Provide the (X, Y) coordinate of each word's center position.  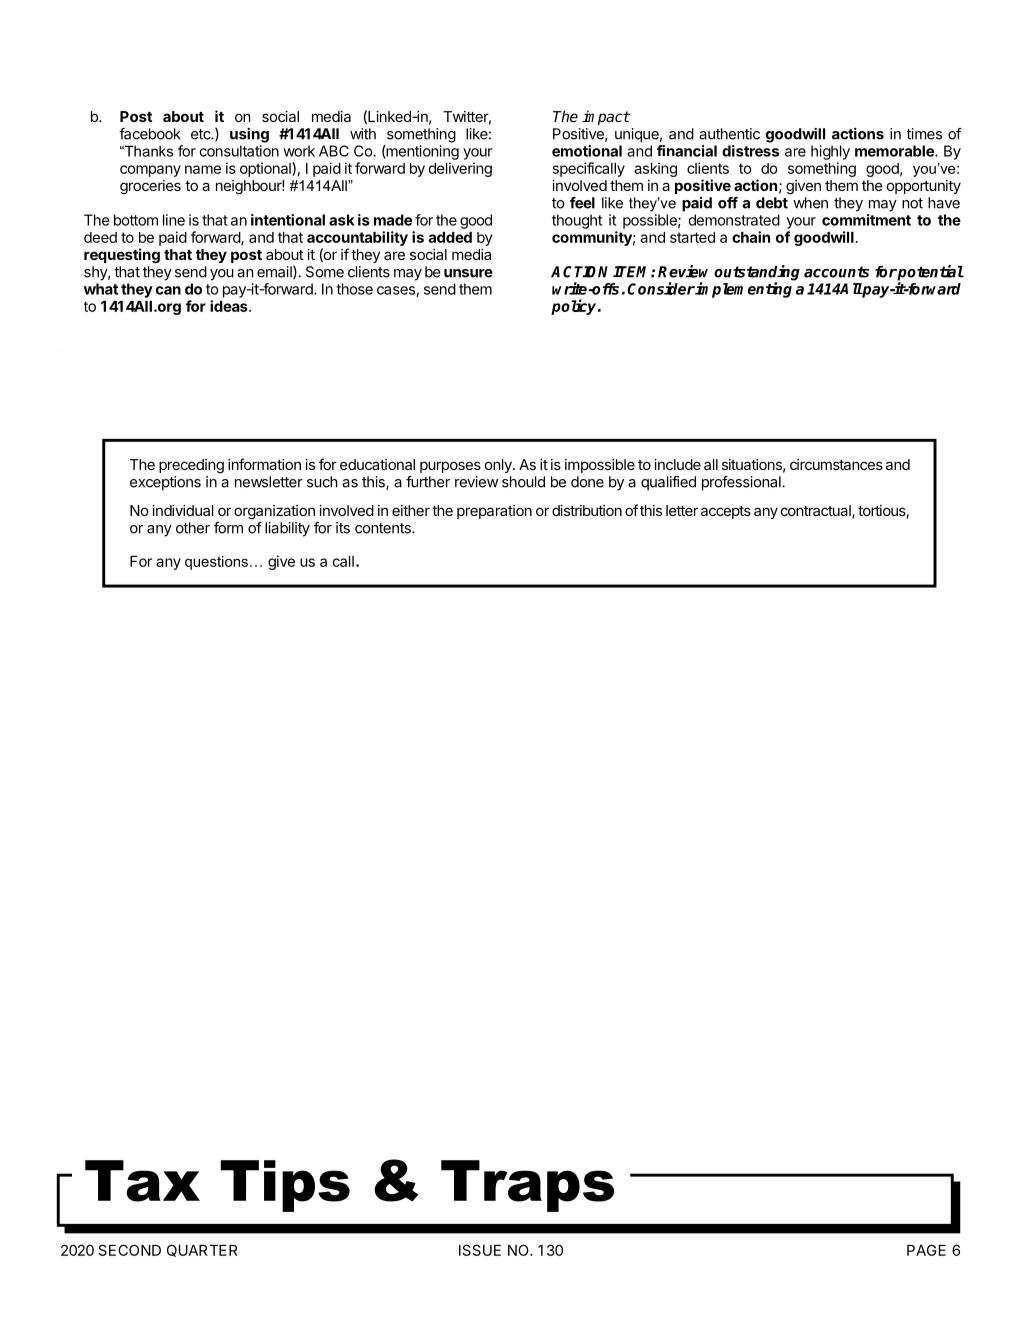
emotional (587, 151)
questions (216, 563)
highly (830, 152)
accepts (726, 512)
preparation (494, 512)
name (203, 169)
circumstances (836, 464)
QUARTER (202, 1250)
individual (183, 510)
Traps (527, 1186)
